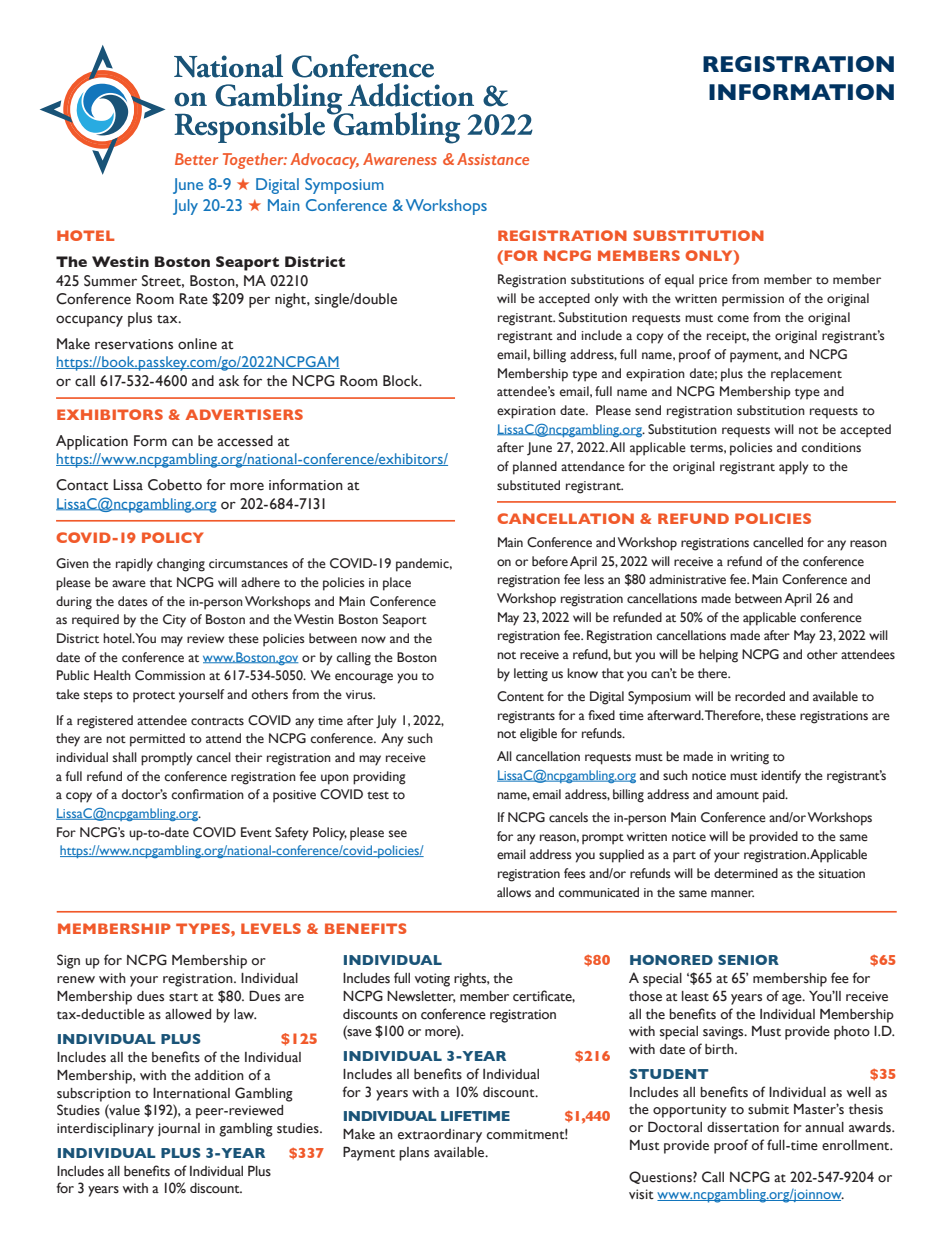 This screenshot has width=952, height=1233. Describe the element at coordinates (196, 159) in the screenshot. I see `Better` at that location.
